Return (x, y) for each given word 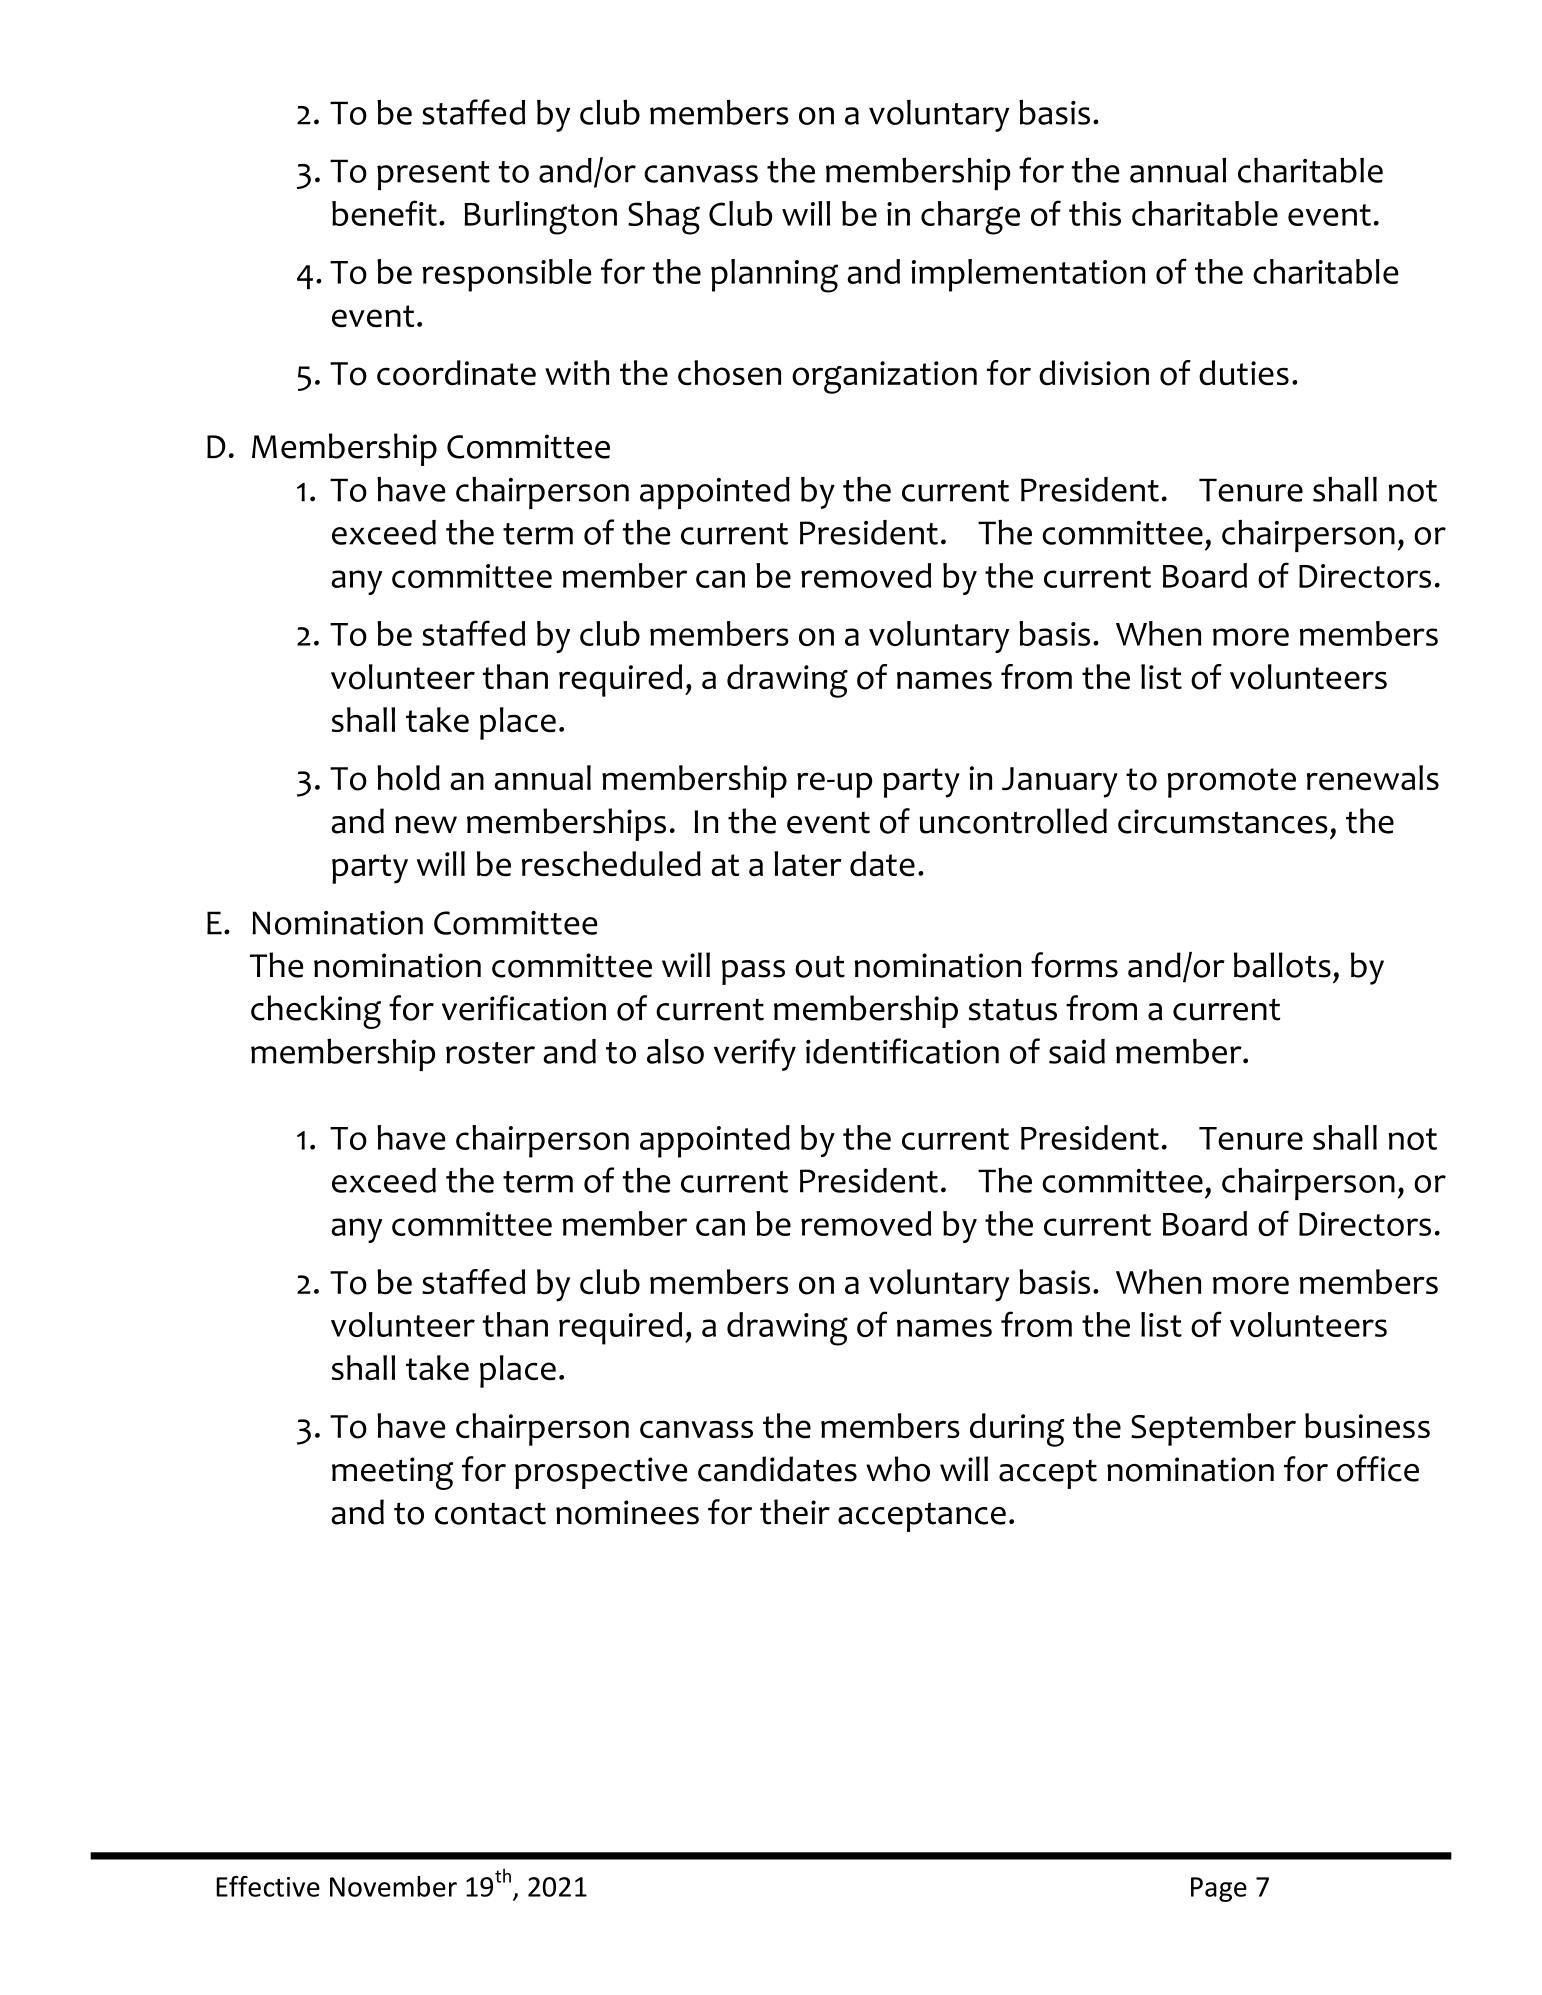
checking (316, 1012)
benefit (384, 213)
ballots (1282, 965)
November (393, 1886)
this (1095, 213)
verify (755, 1054)
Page (1219, 1889)
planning (774, 276)
